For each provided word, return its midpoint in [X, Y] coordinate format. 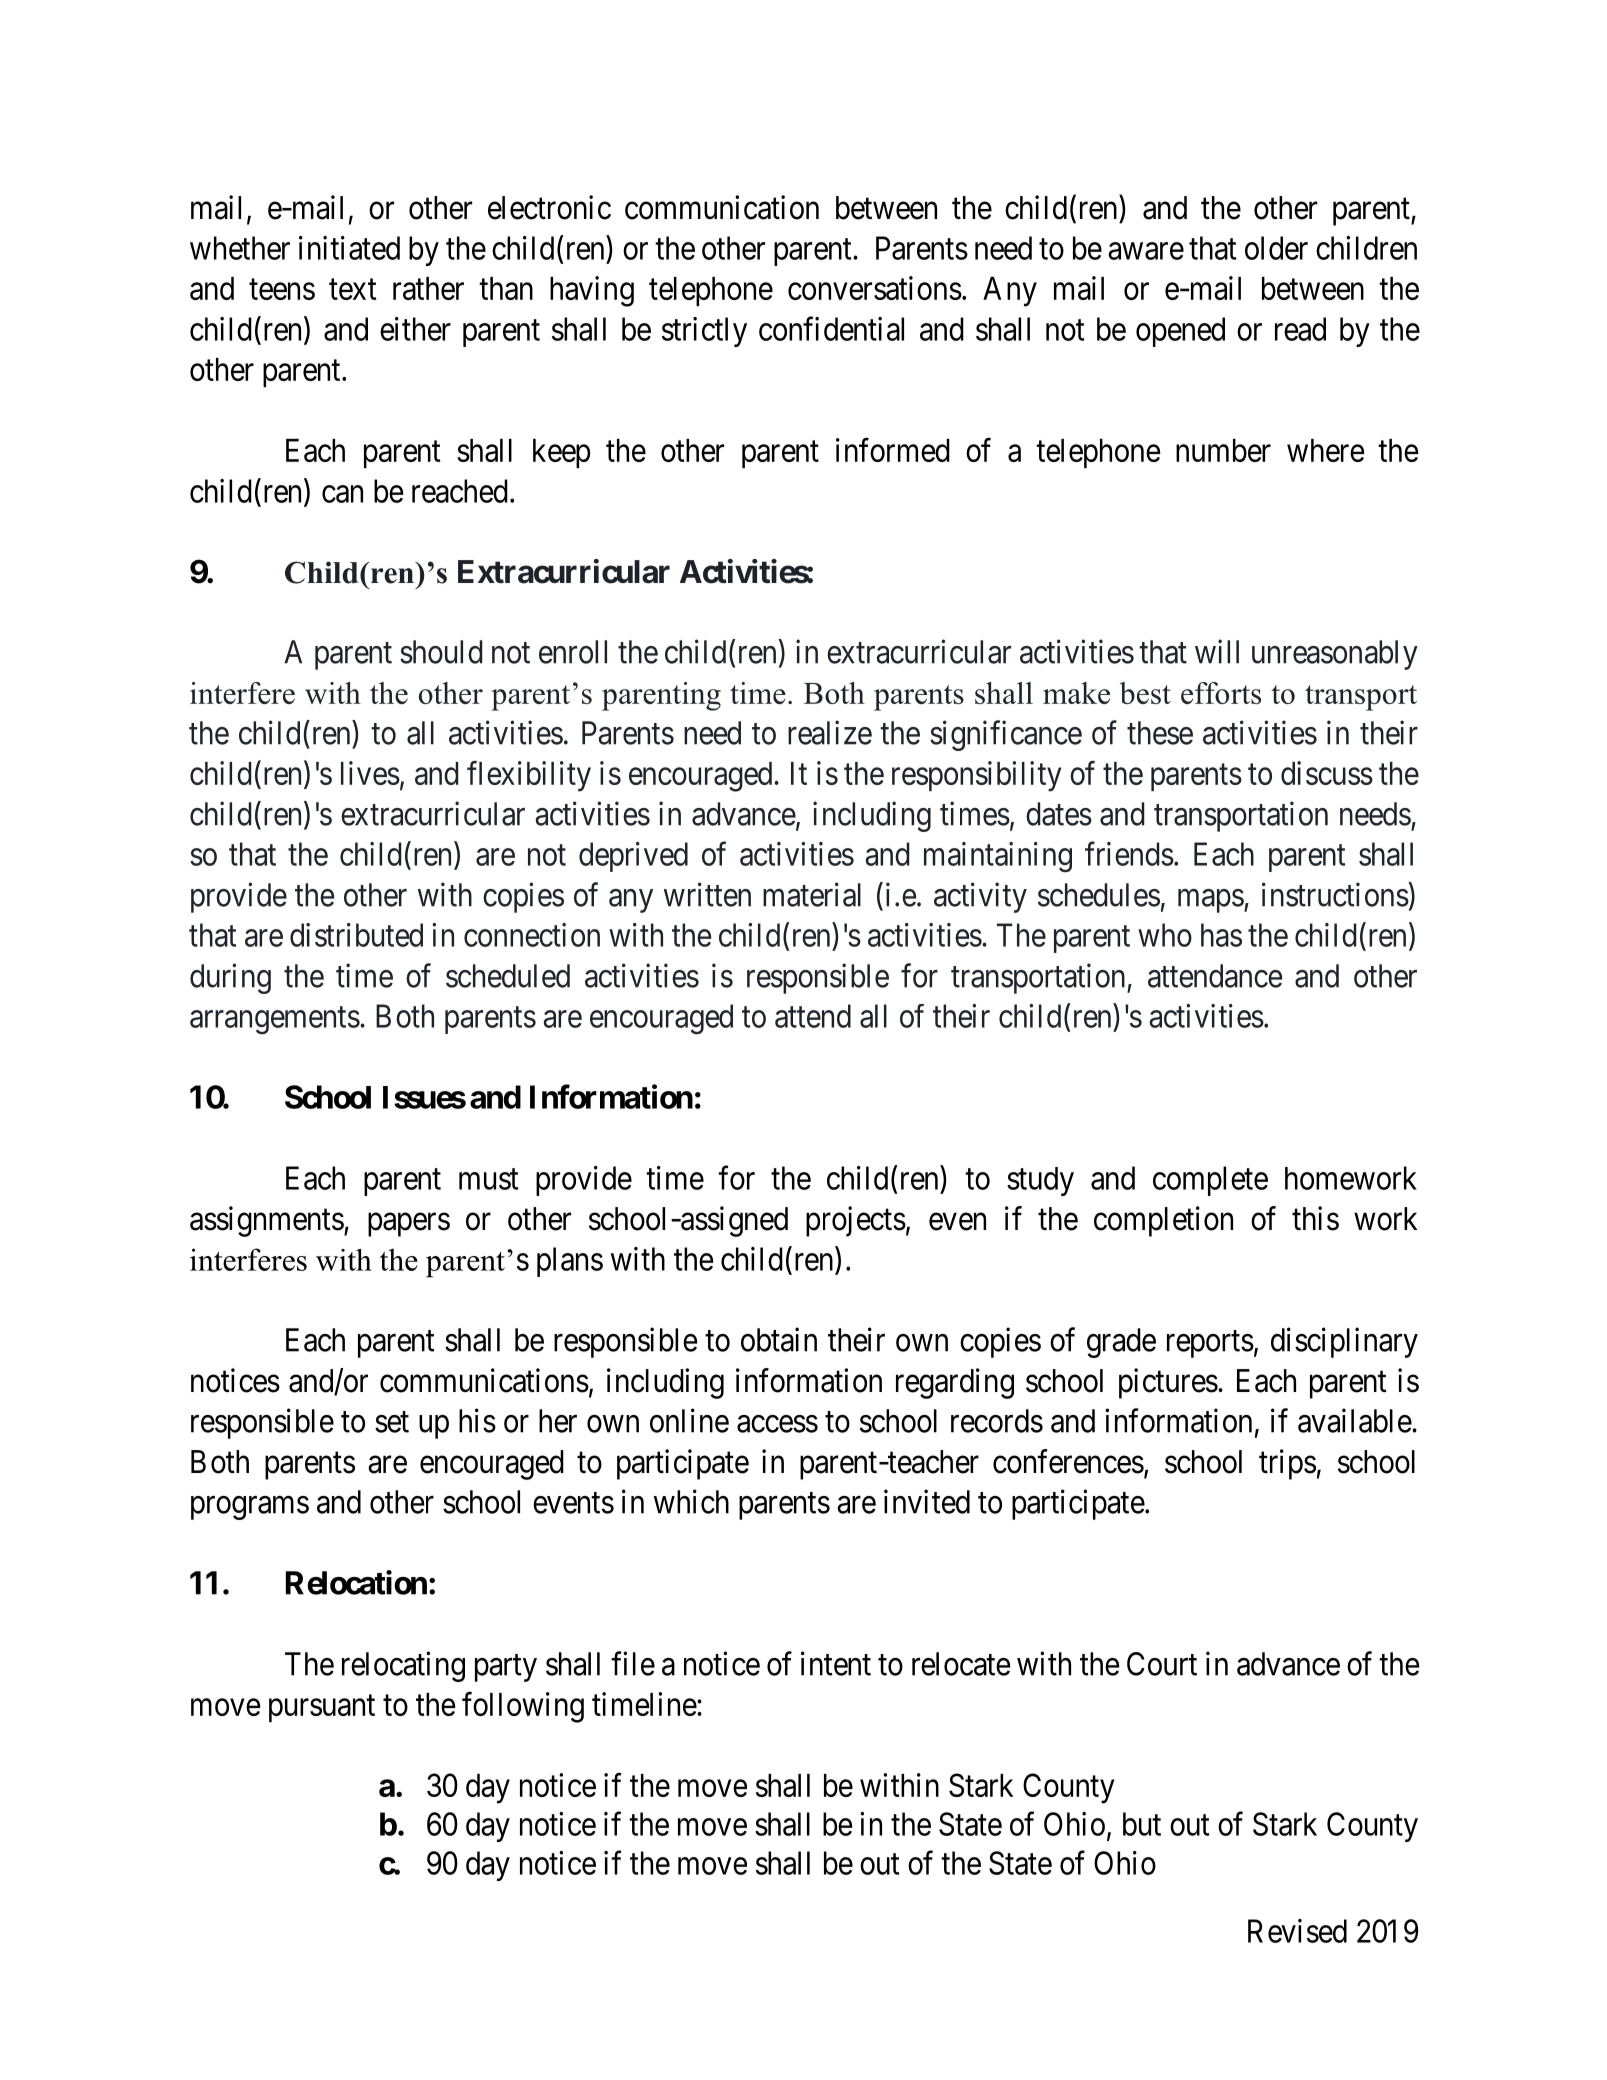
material [812, 894]
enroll [573, 652]
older [1276, 248]
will [1217, 651]
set [392, 1422]
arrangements [275, 1021]
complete [1210, 1181]
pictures [1168, 1383]
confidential [831, 328]
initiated [349, 248]
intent [836, 1663]
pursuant [322, 1708]
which [691, 1501]
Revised [1297, 1931]
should [441, 652]
